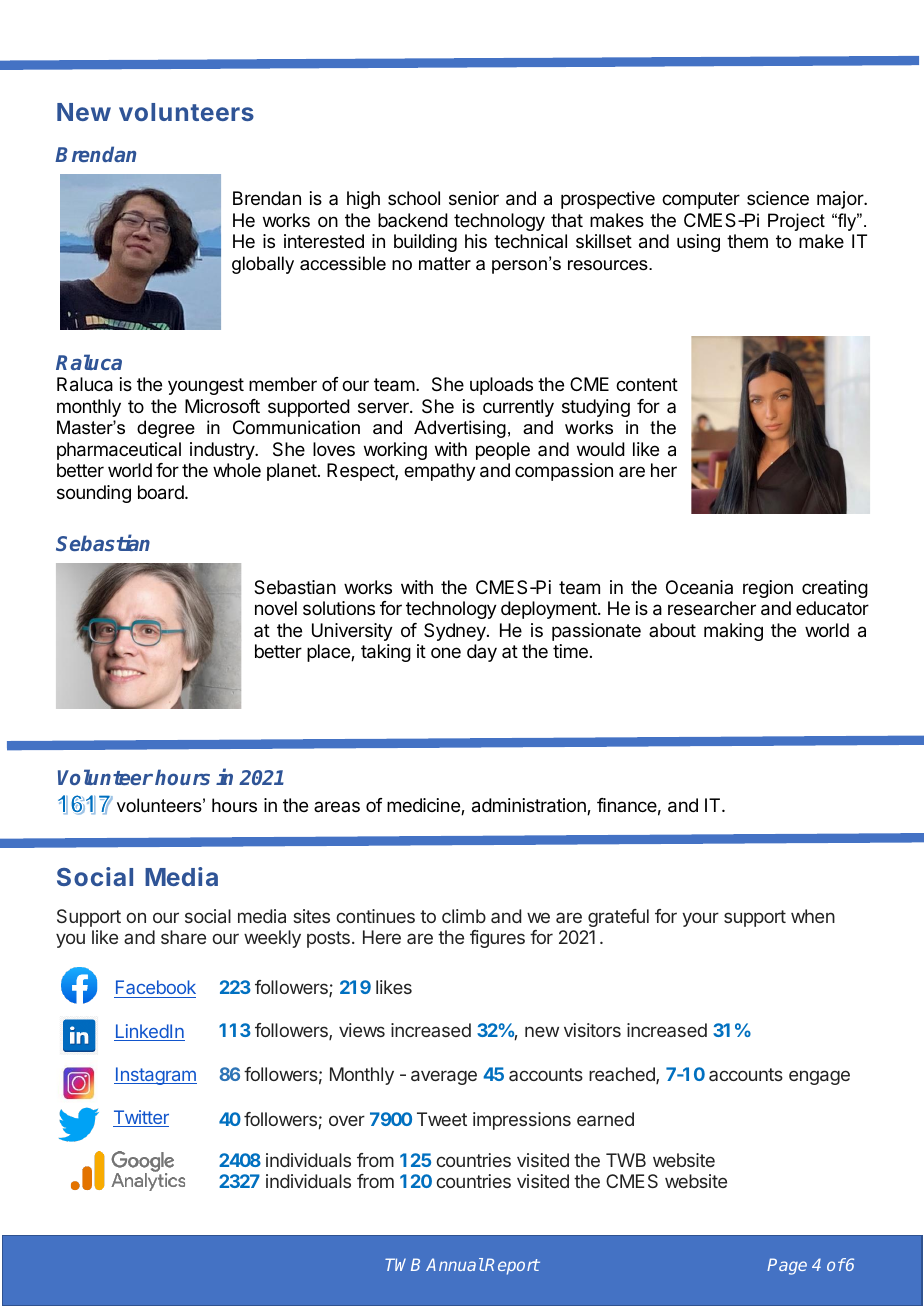  I want to click on them, so click(747, 241).
